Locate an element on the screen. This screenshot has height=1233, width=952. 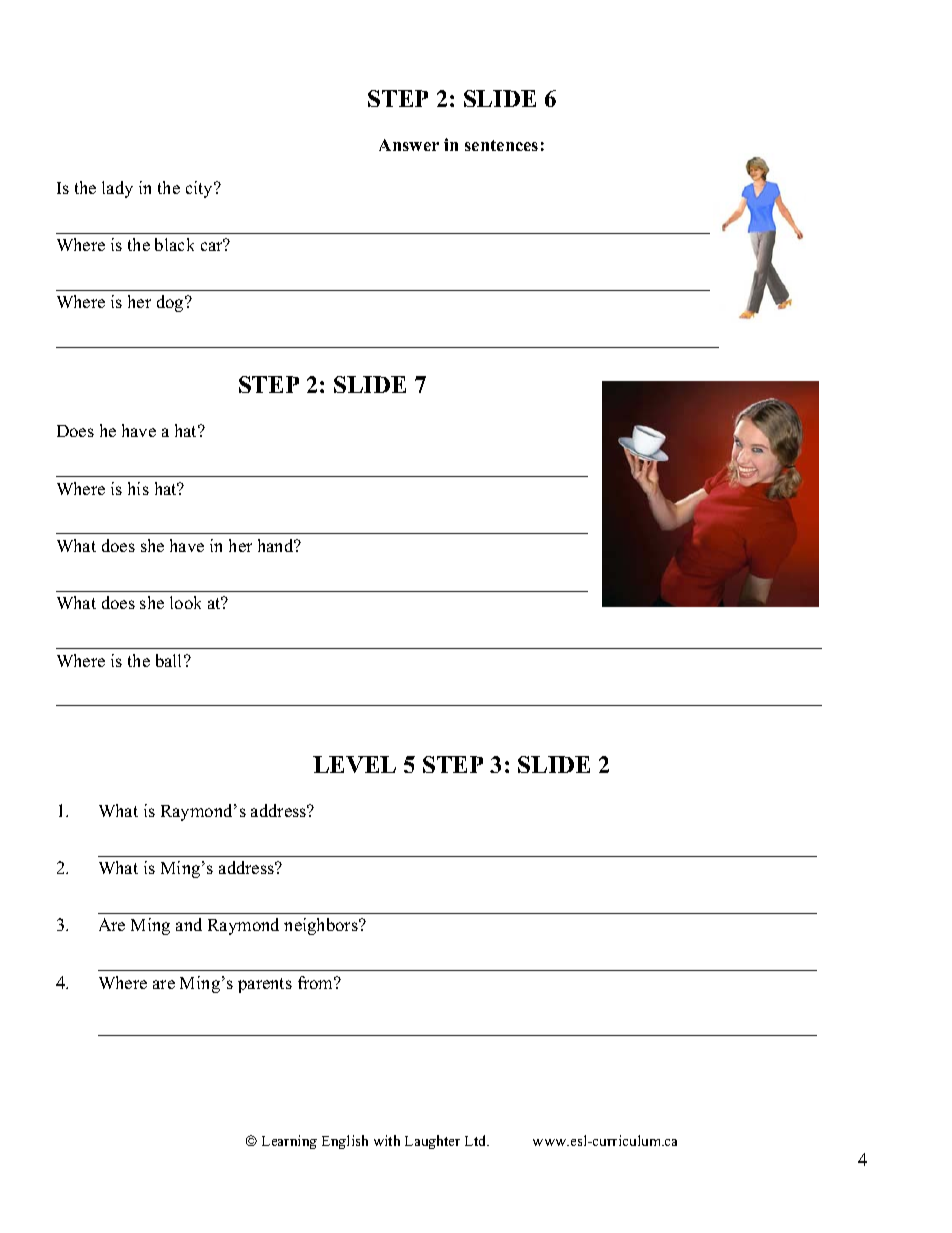
English is located at coordinates (345, 1142).
